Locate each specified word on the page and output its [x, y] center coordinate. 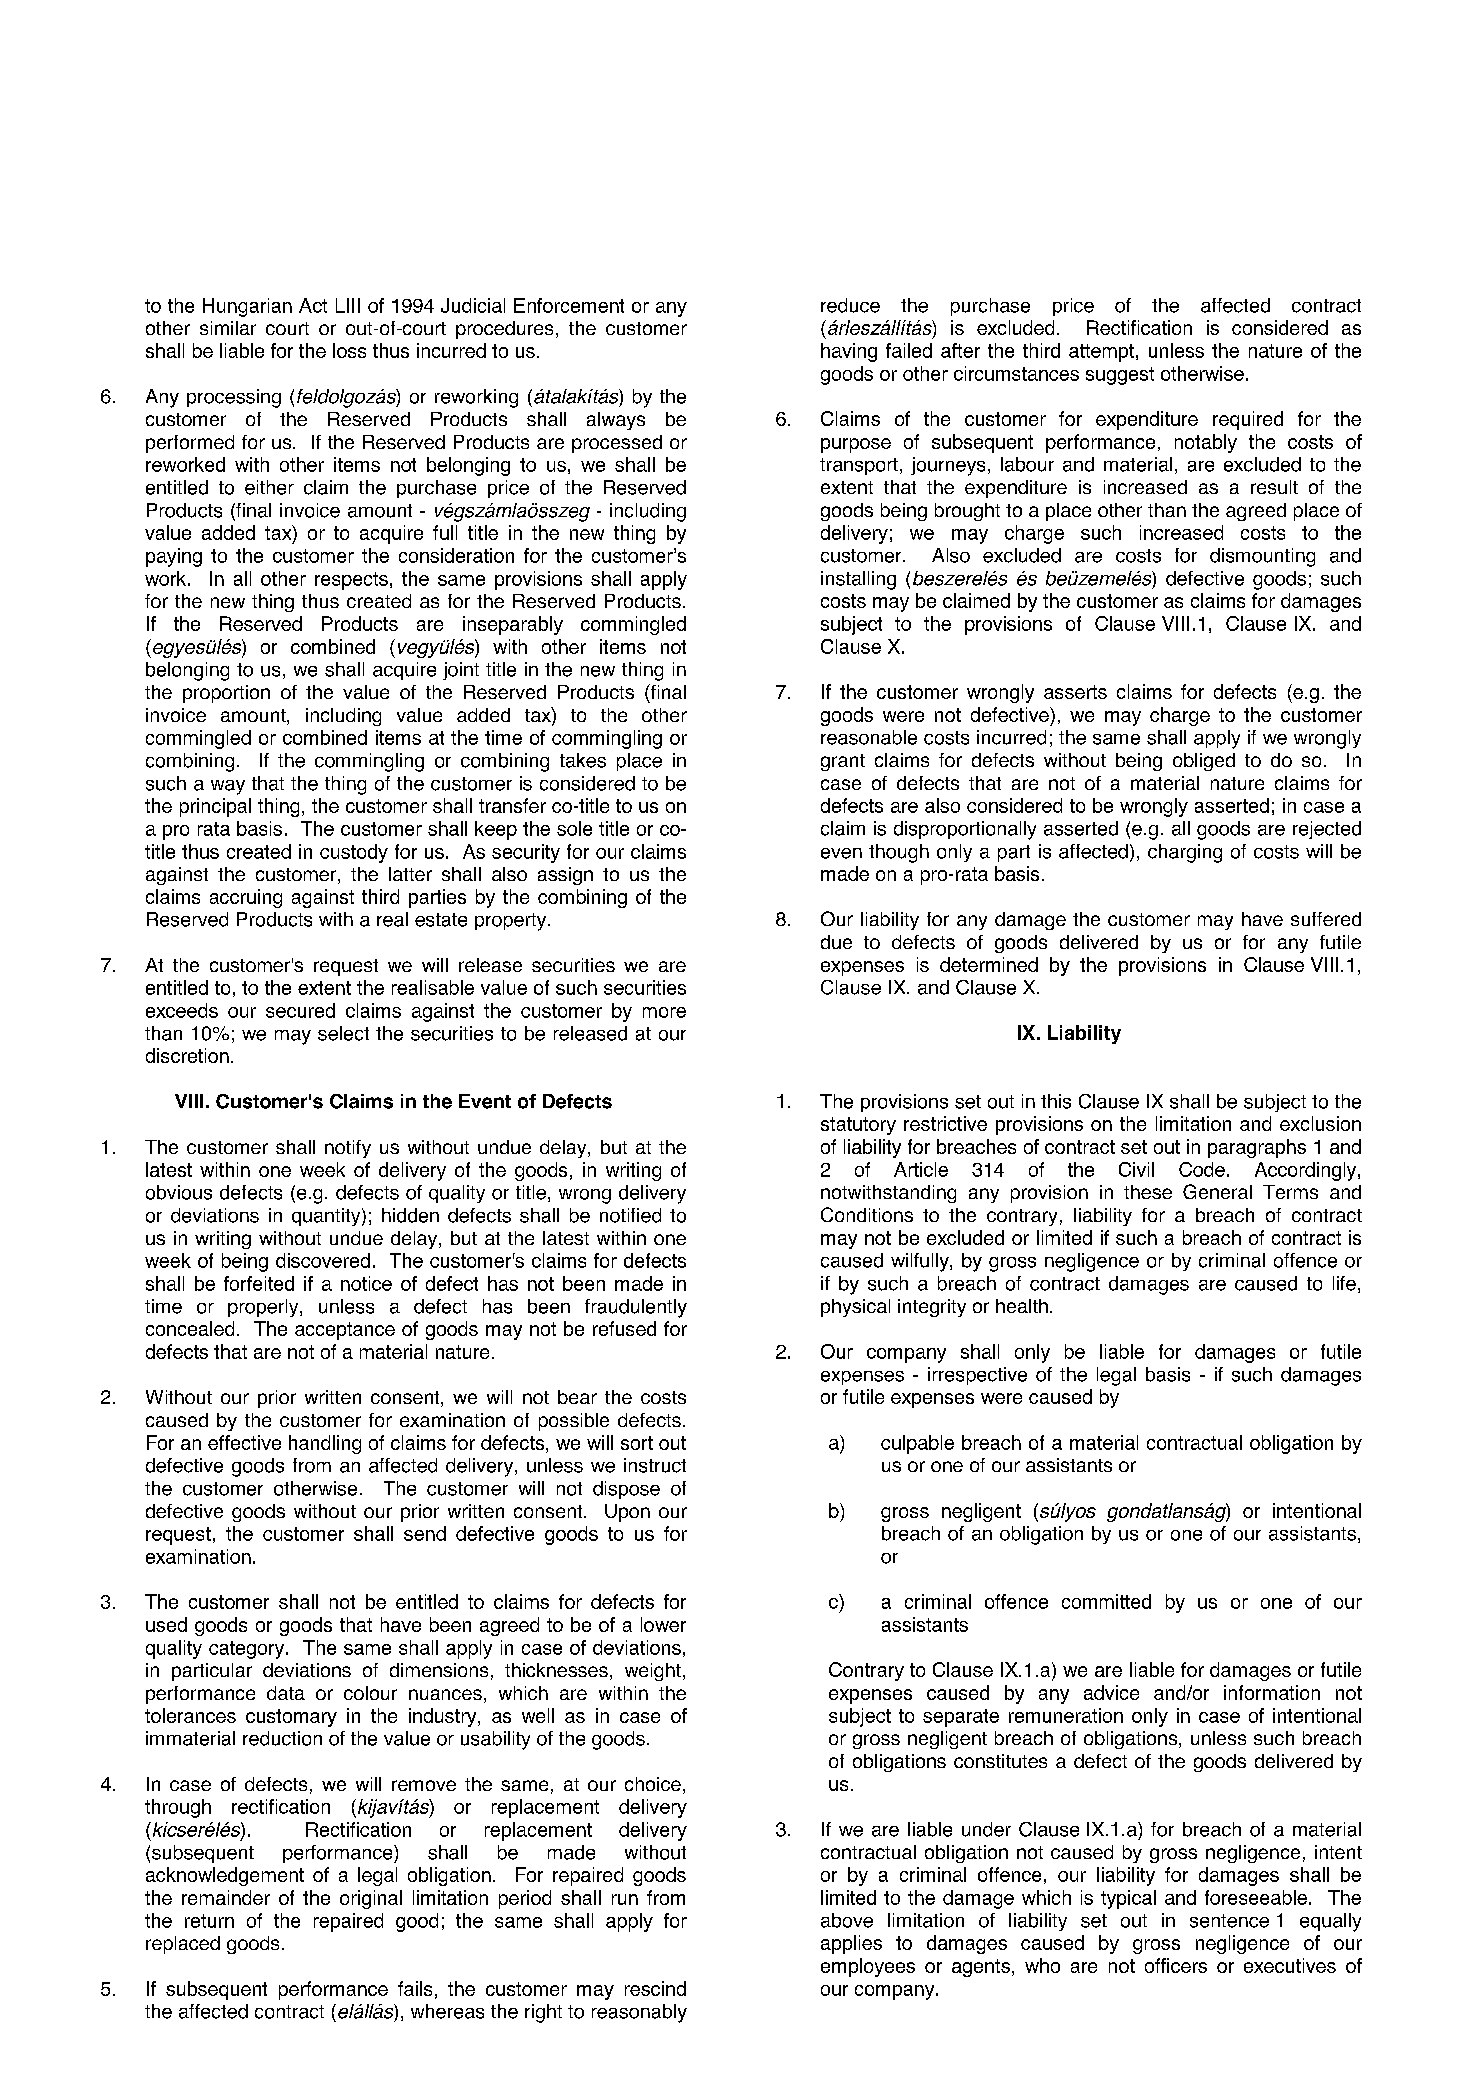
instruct [655, 1465]
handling [325, 1444]
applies [851, 1944]
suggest [1120, 376]
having [849, 352]
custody [354, 853]
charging [1185, 853]
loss [349, 350]
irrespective [977, 1376]
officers [1176, 1965]
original [371, 1899]
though [899, 853]
